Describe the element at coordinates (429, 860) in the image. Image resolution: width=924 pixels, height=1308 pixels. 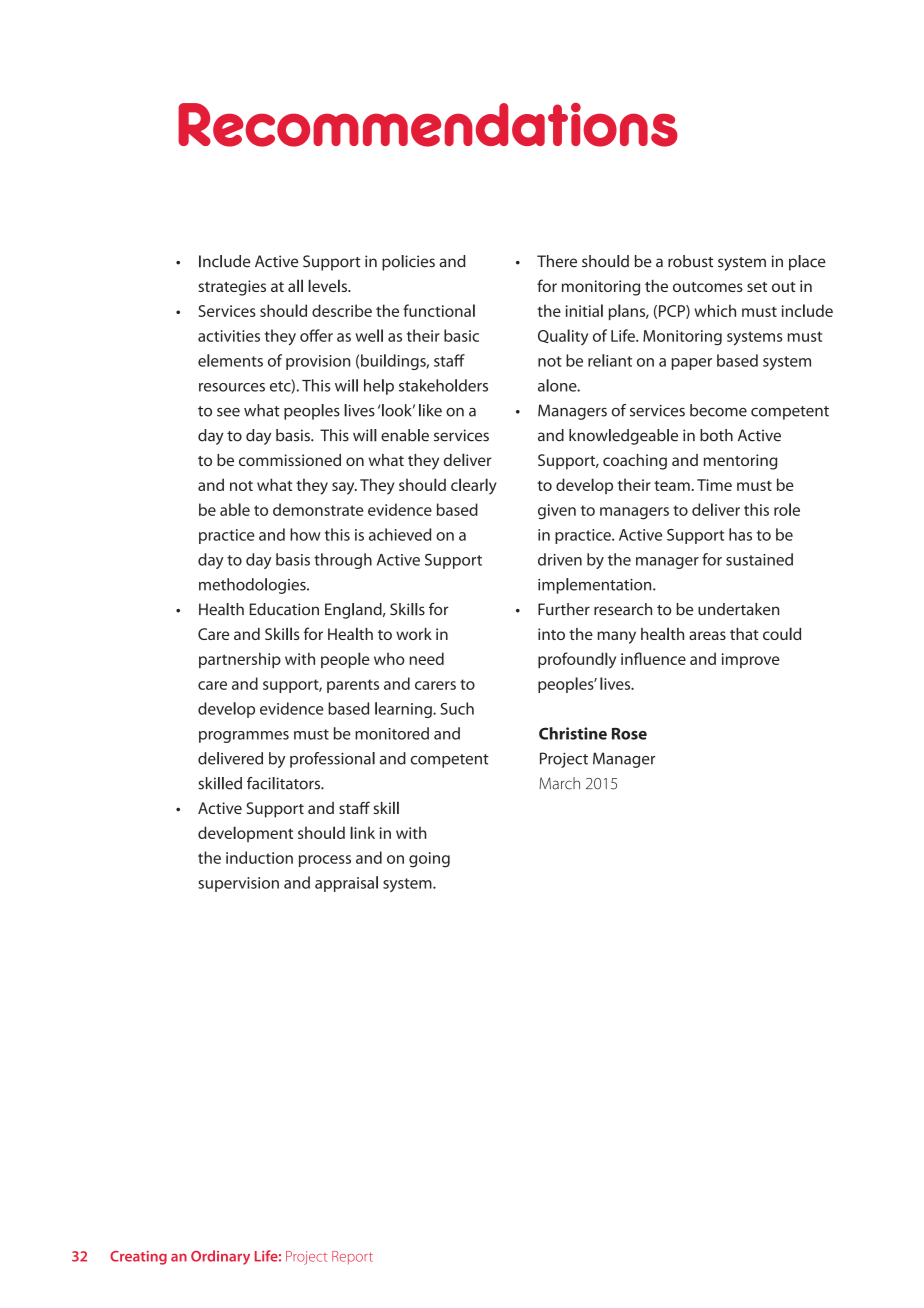
I see `going` at that location.
